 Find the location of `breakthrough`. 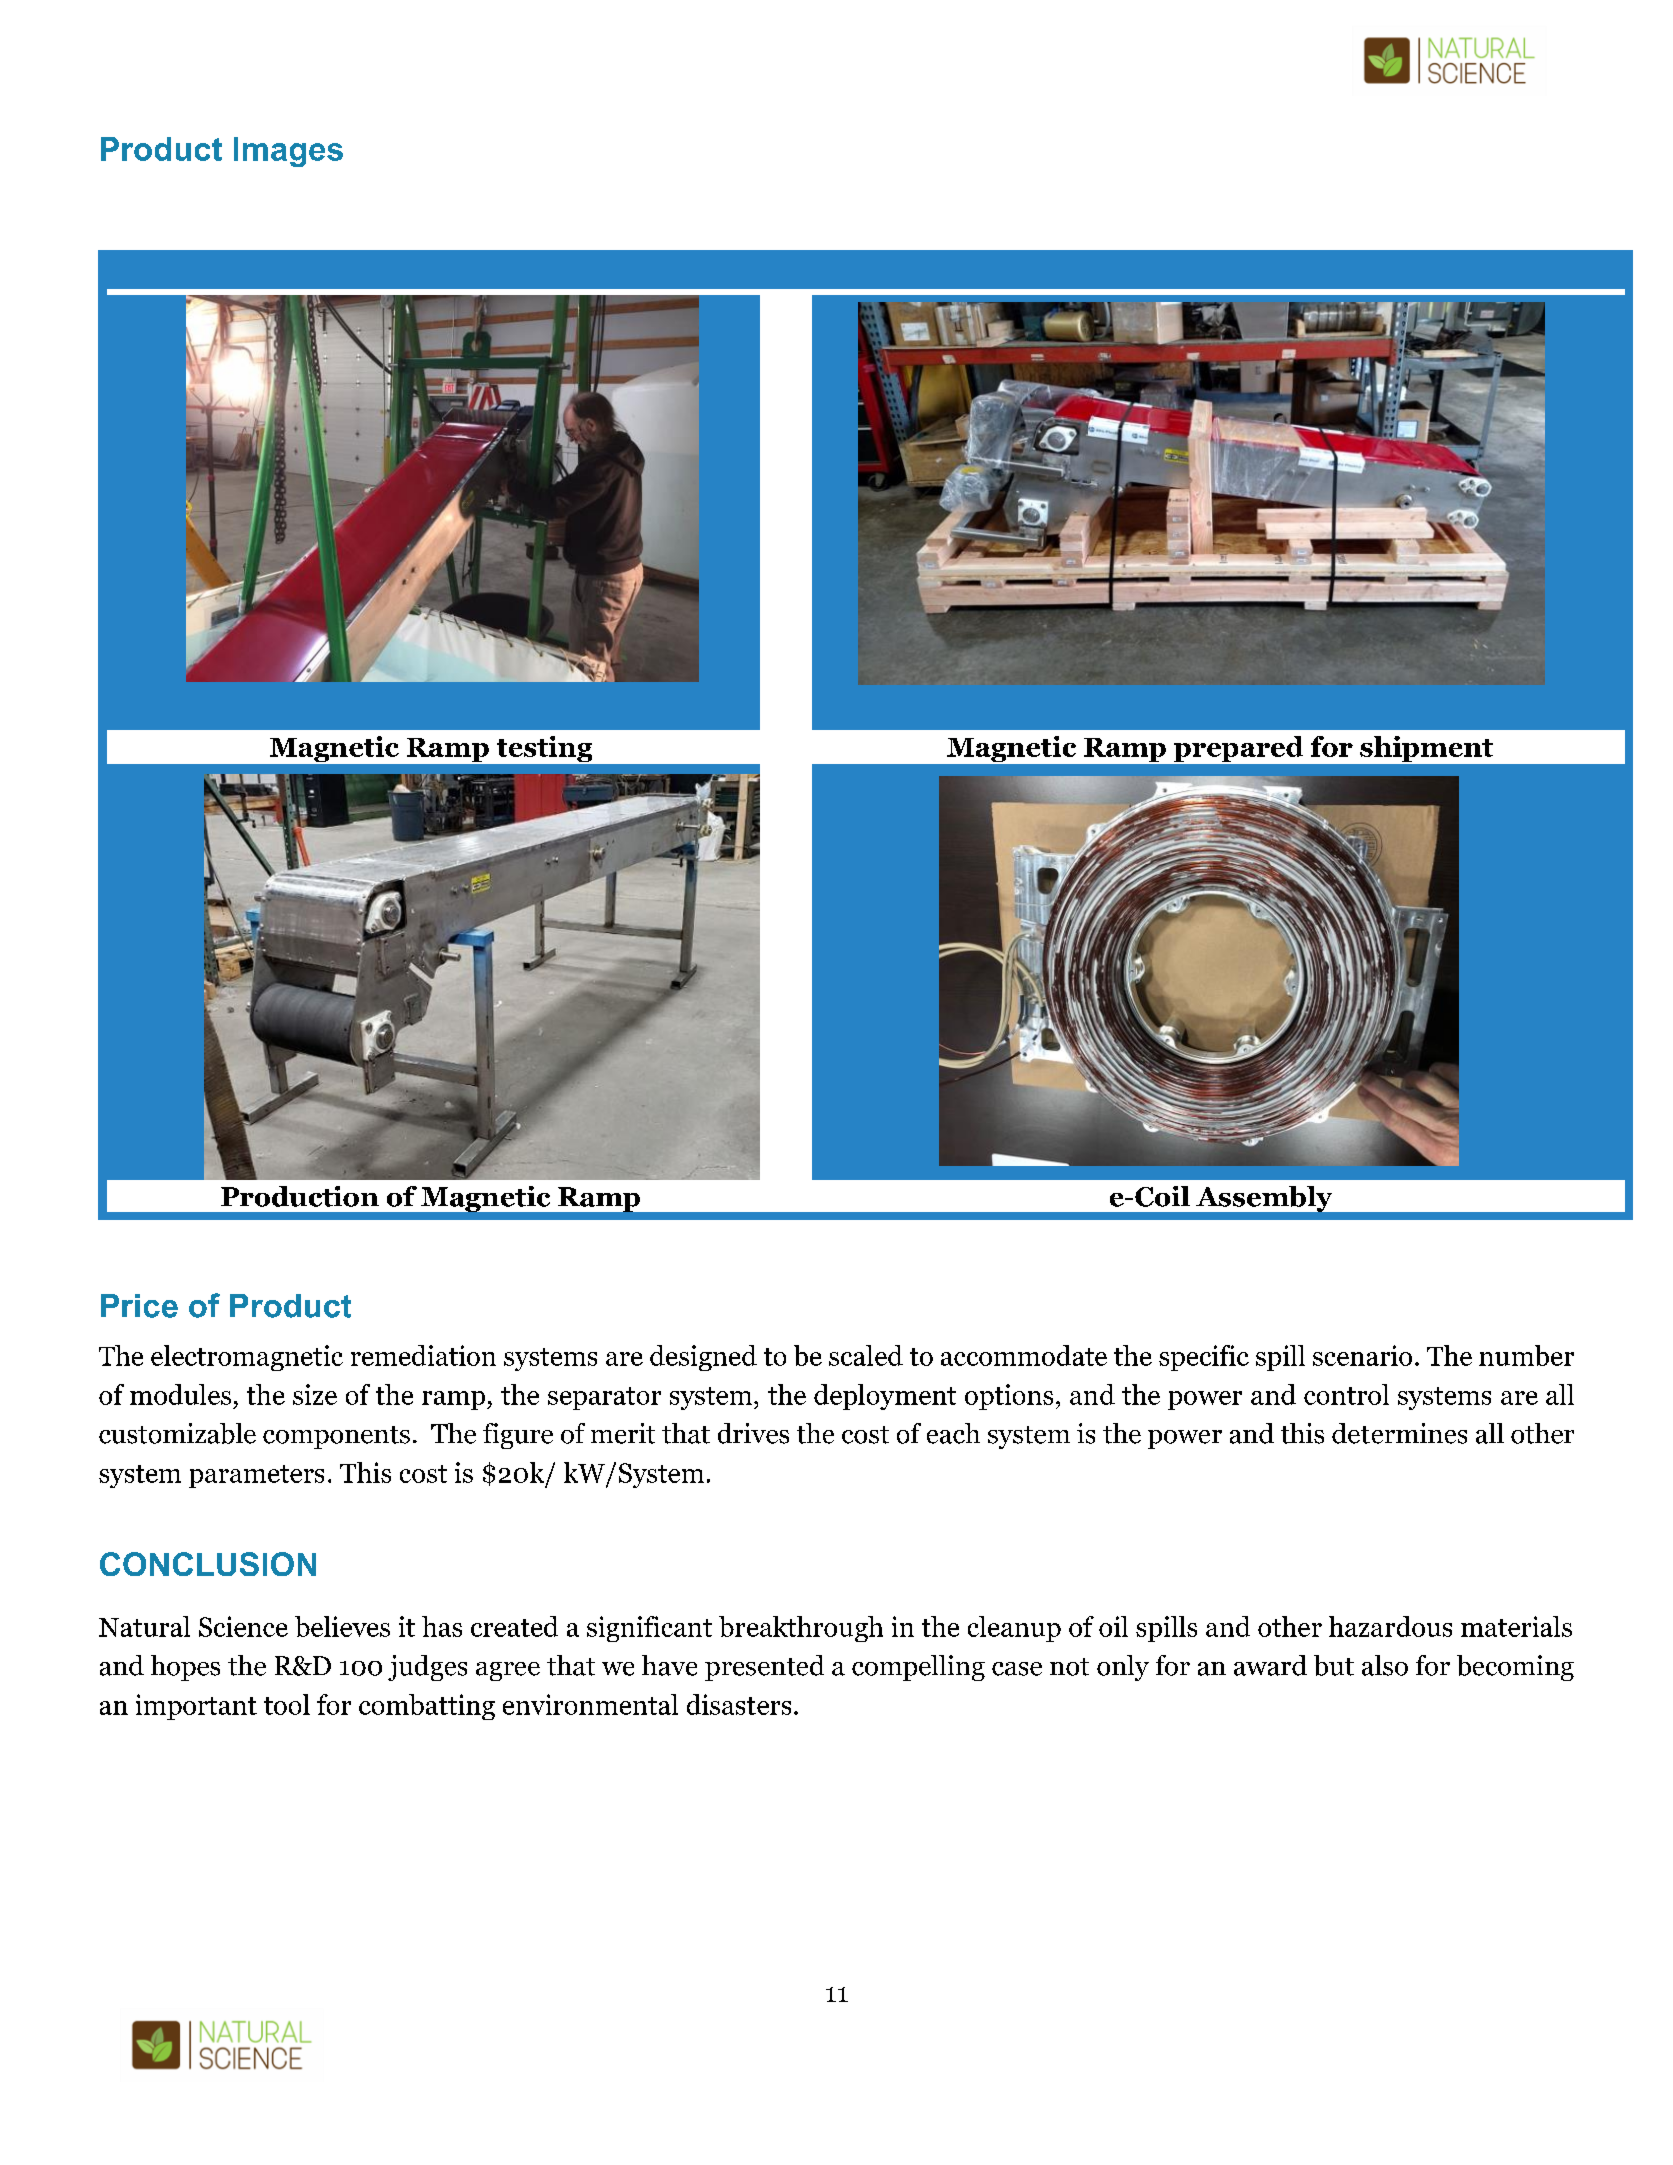

breakthrough is located at coordinates (801, 1629).
